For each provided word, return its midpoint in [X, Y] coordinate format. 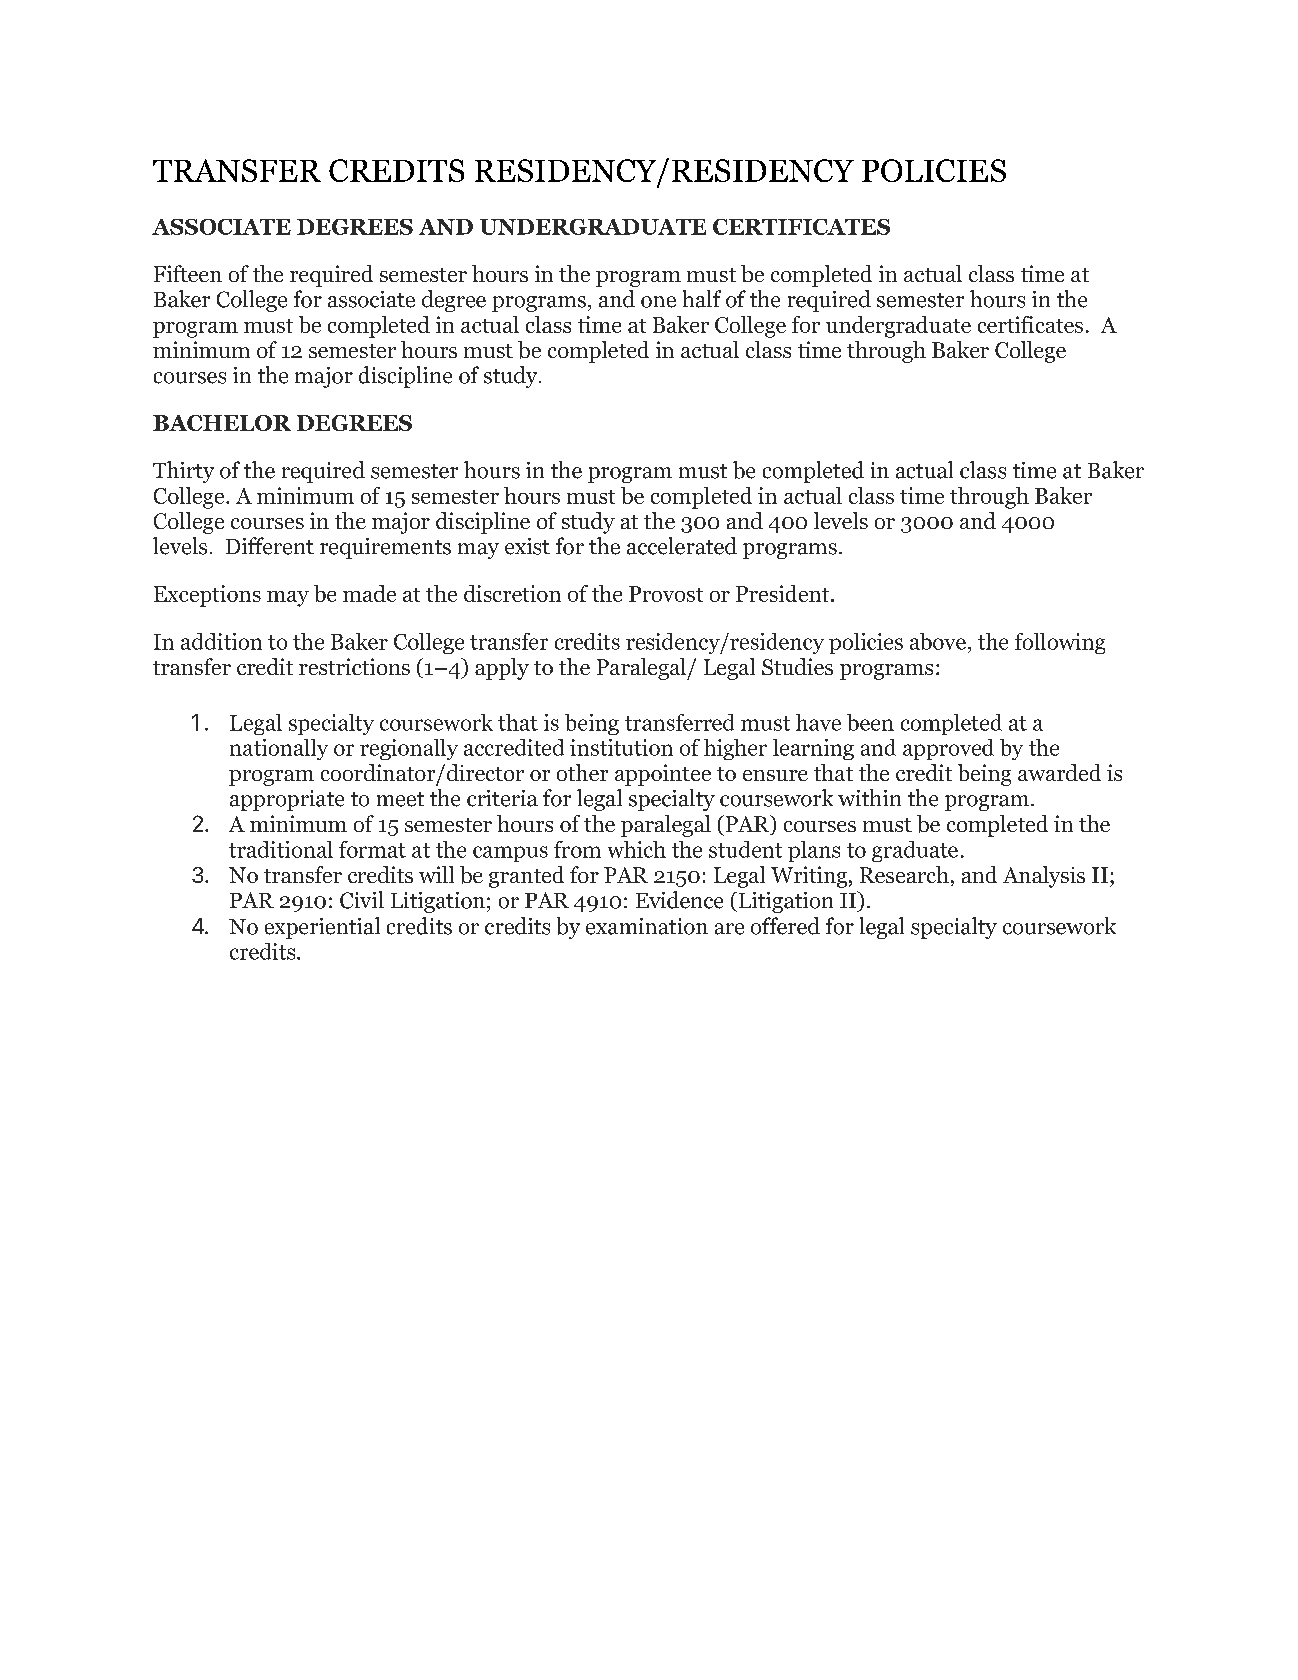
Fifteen [188, 273]
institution [621, 747]
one [658, 302]
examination [647, 926]
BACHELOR [222, 423]
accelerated [682, 546]
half [702, 299]
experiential [322, 928]
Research [904, 874]
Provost [666, 594]
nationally [279, 749]
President [784, 593]
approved [948, 749]
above [938, 641]
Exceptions [207, 596]
